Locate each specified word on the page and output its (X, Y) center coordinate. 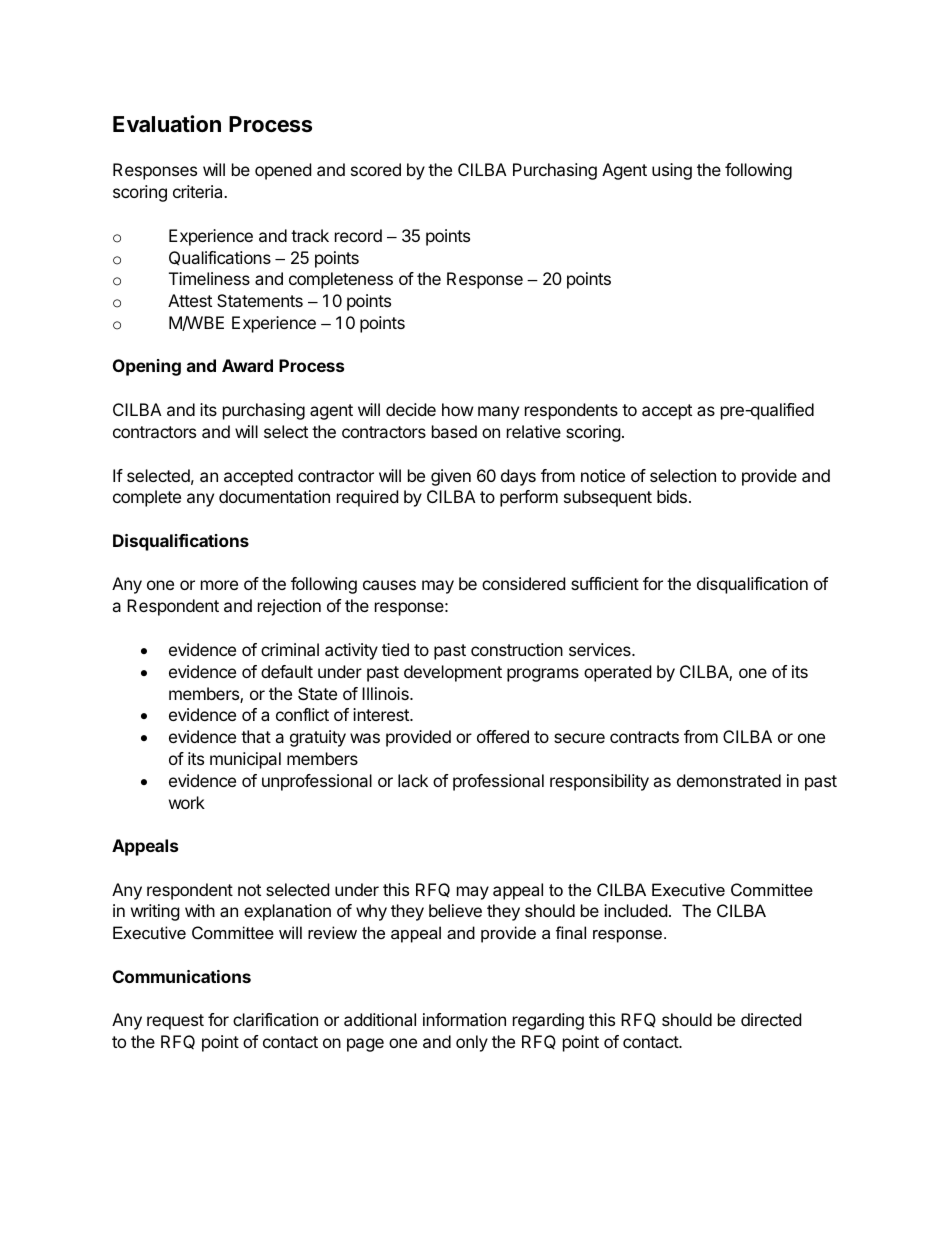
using (672, 171)
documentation (274, 496)
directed (771, 1019)
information (464, 1019)
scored (376, 169)
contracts (644, 737)
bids (672, 496)
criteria (199, 191)
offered (503, 736)
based (454, 431)
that (256, 736)
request (175, 1022)
